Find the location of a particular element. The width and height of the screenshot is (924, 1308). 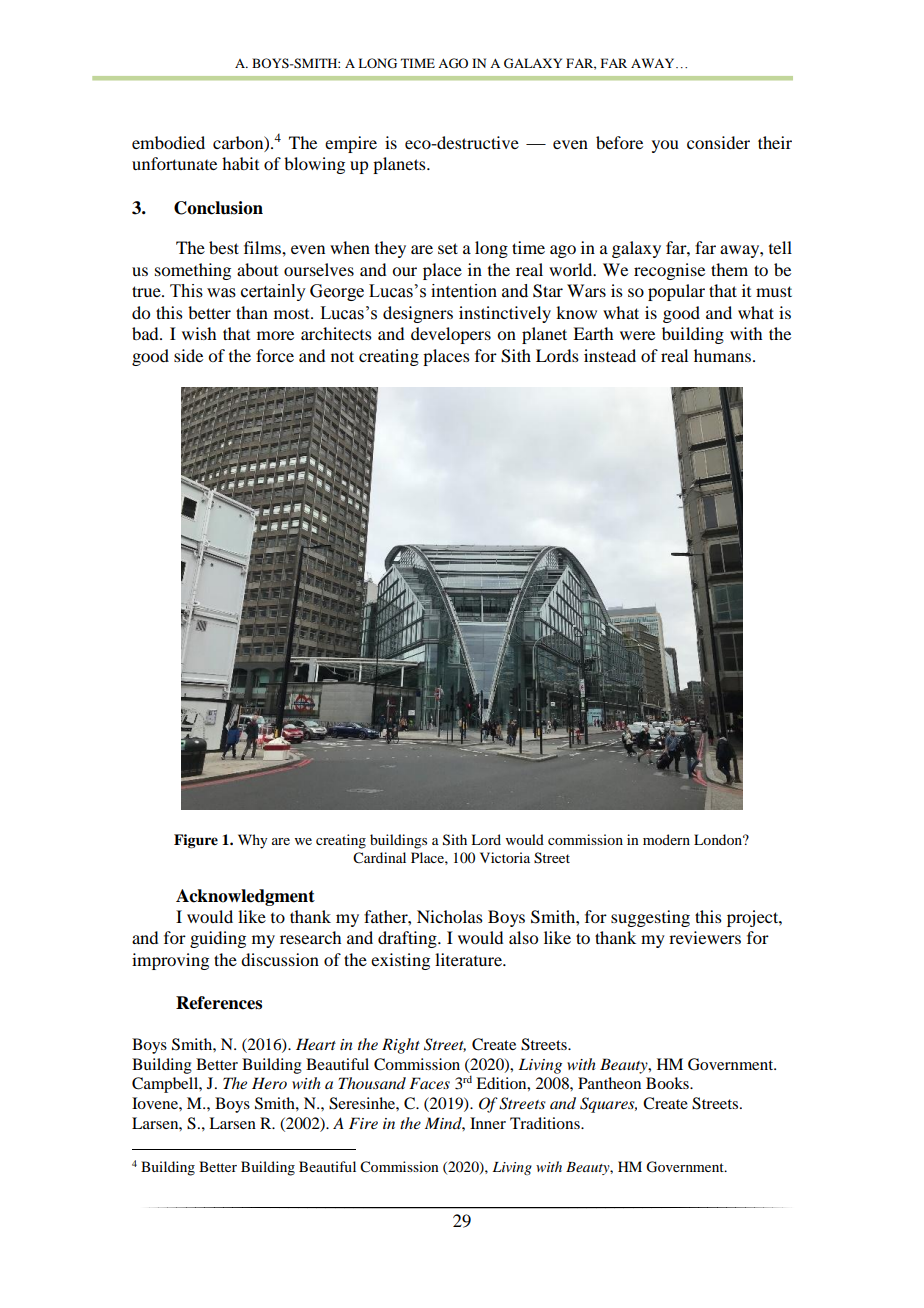

suggesting is located at coordinates (650, 918).
